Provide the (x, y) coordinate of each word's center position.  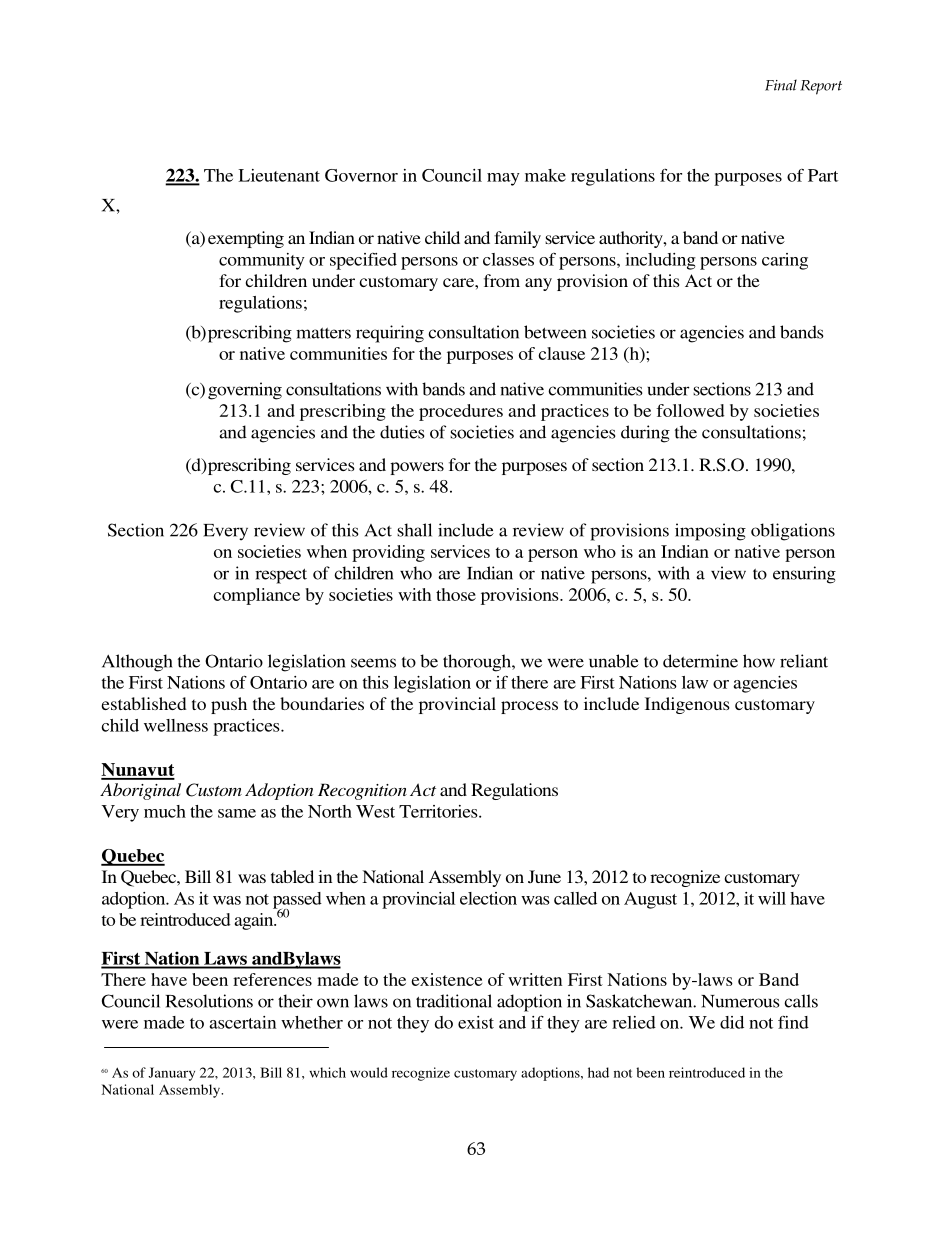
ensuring (804, 575)
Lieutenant (279, 175)
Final (781, 85)
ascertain (242, 1022)
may (503, 179)
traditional (454, 1001)
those (456, 594)
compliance (256, 596)
